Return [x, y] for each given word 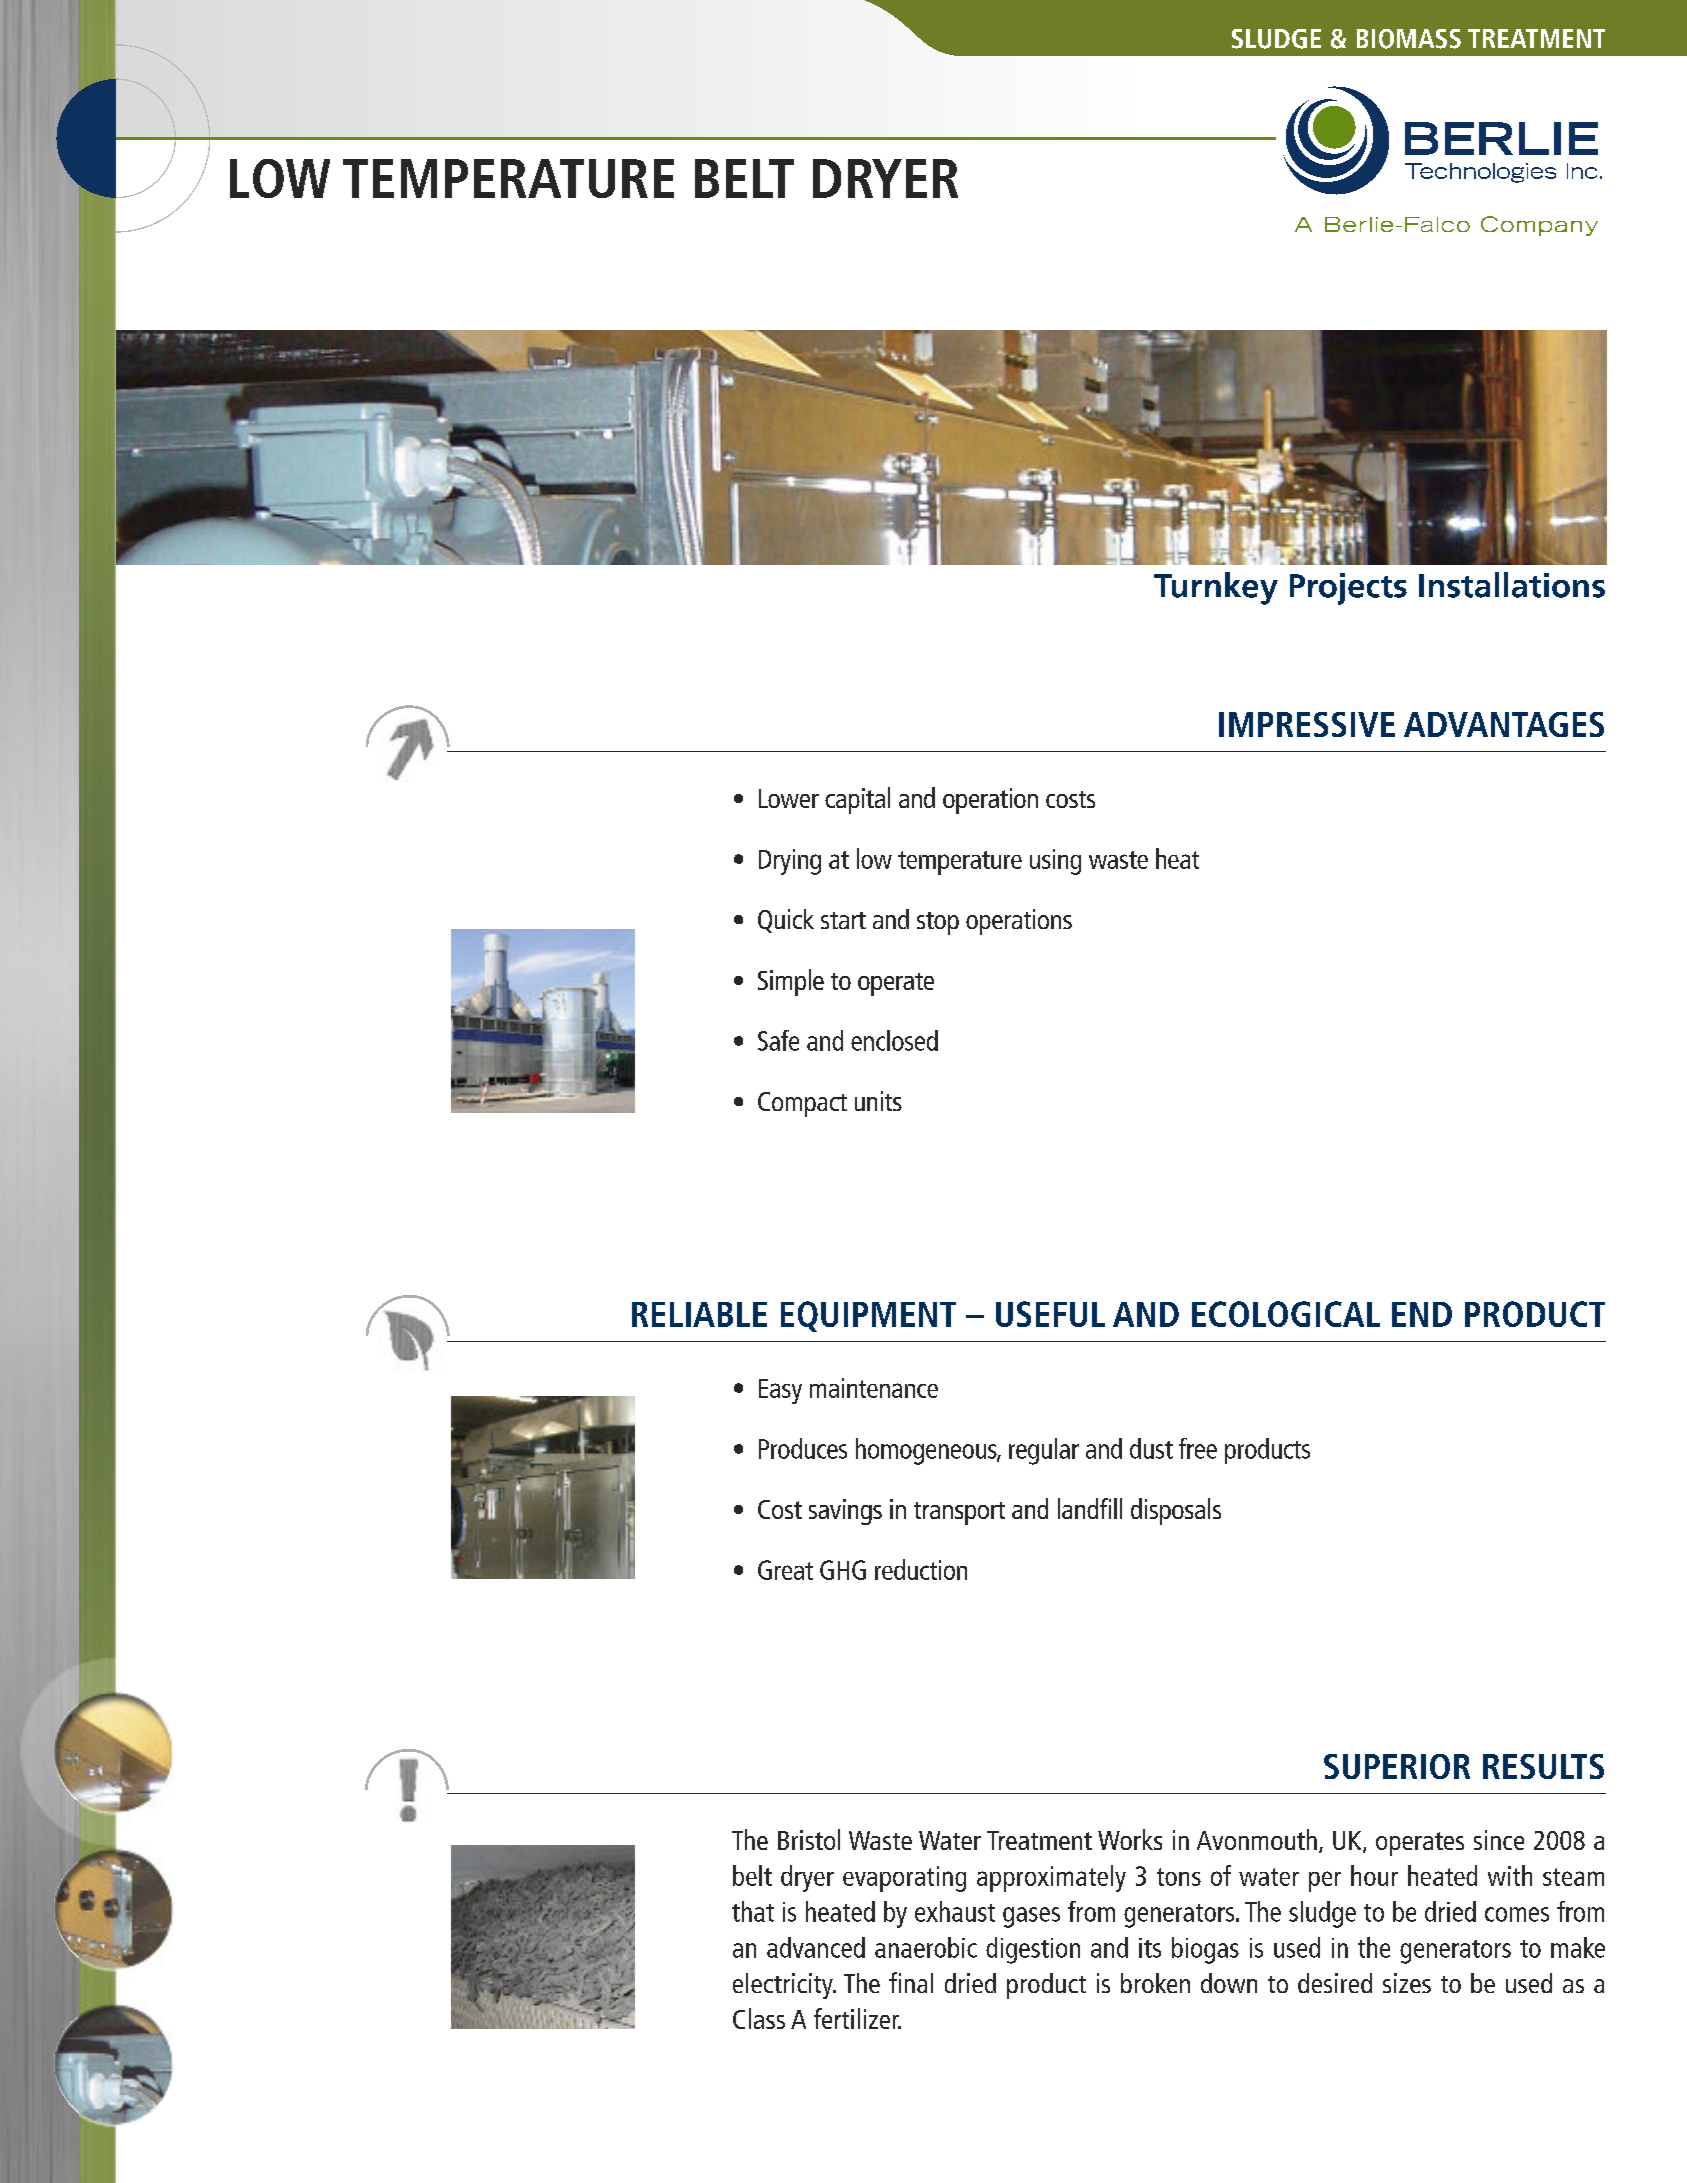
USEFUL [1050, 1314]
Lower [789, 798]
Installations [1512, 585]
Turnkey [1216, 588]
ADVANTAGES [1504, 724]
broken [1155, 1983]
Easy [780, 1391]
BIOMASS [1409, 39]
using [1055, 862]
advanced [816, 1947]
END [1422, 1314]
